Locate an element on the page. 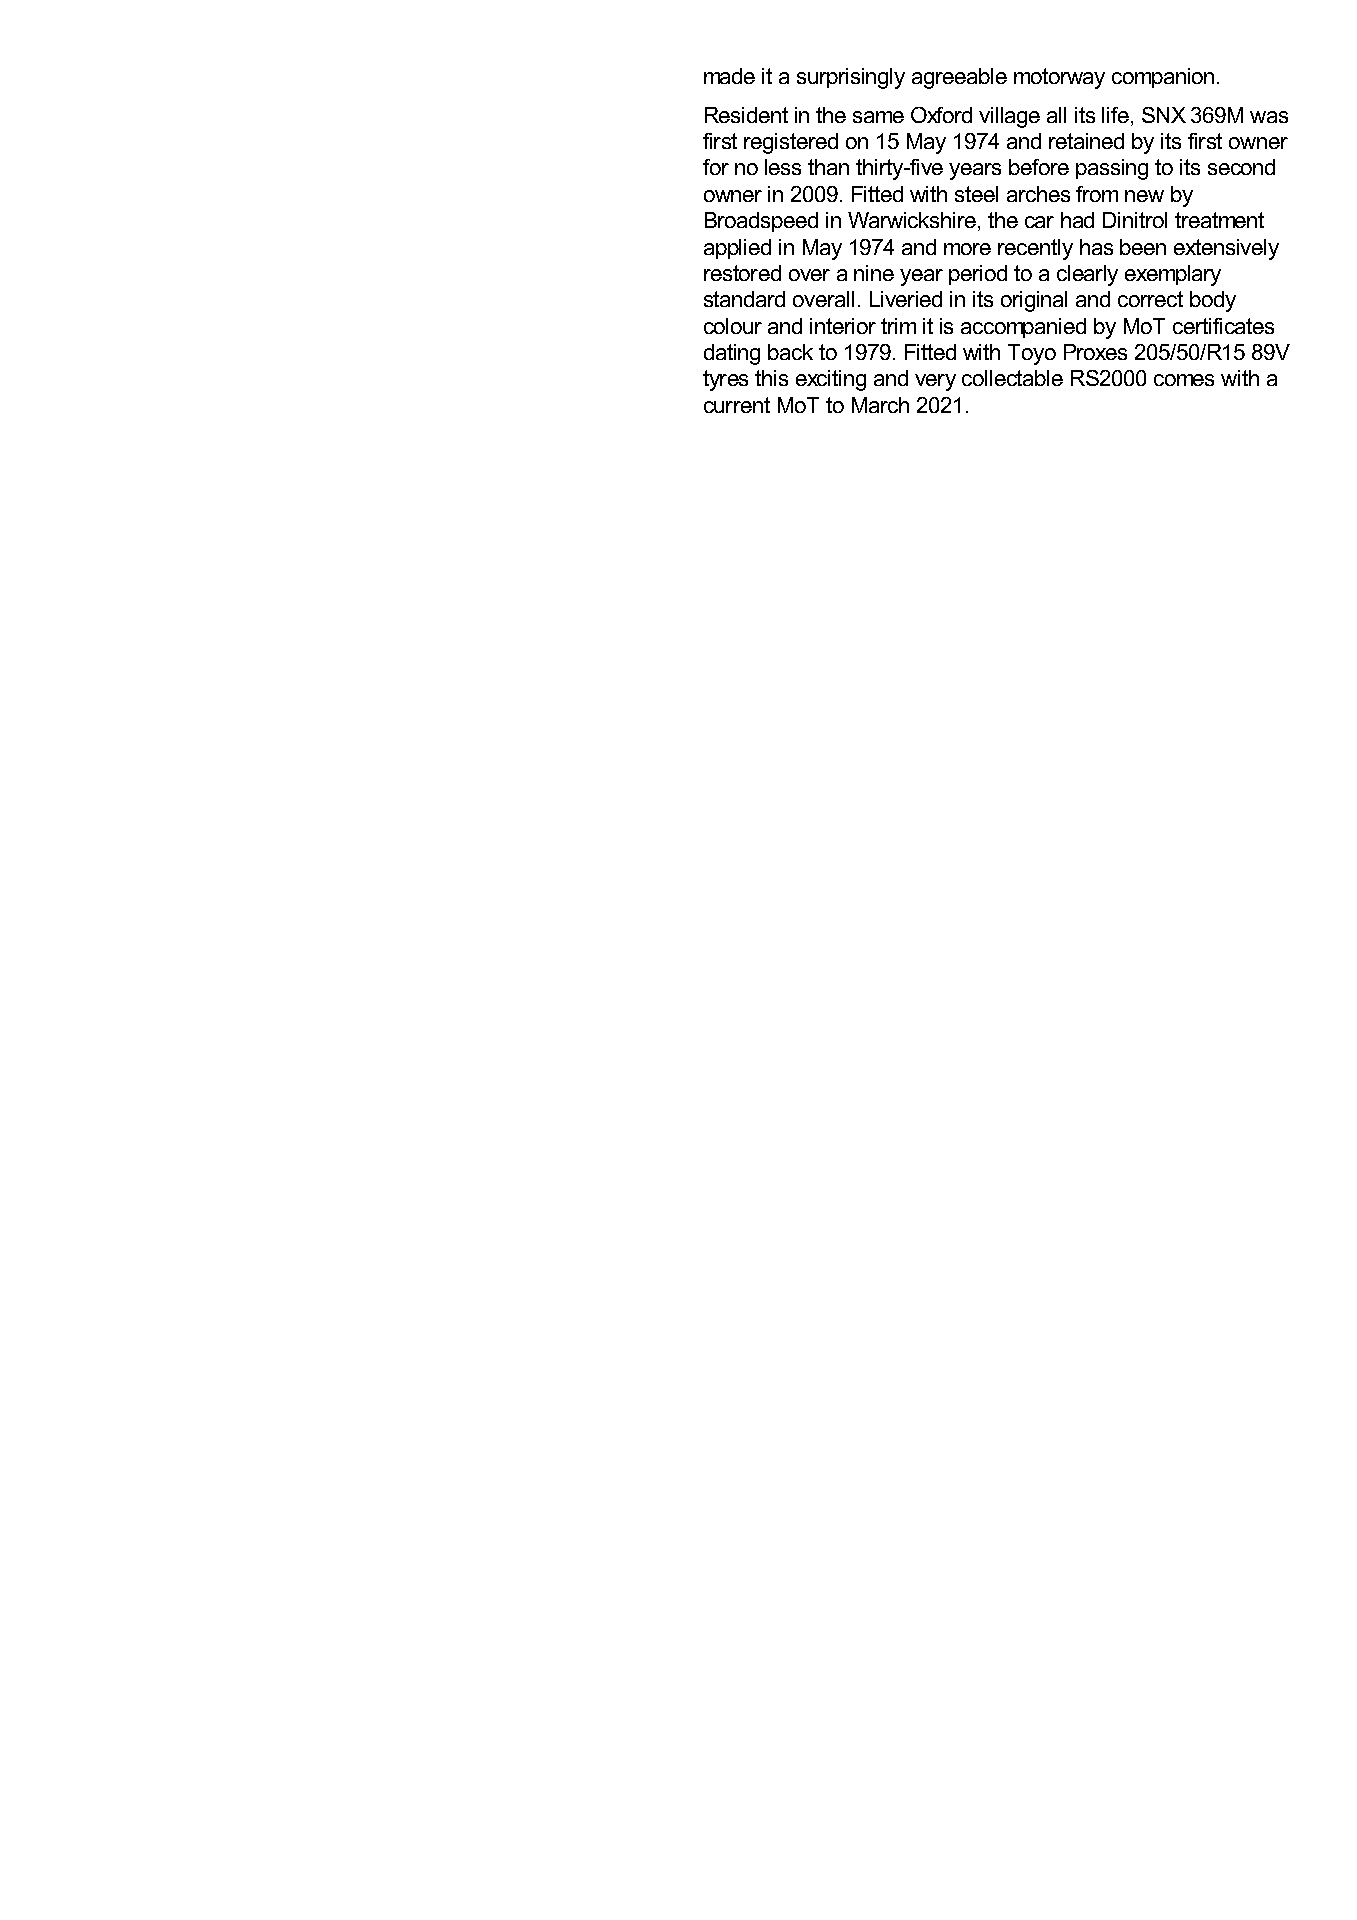 This document has width=1357, height=1920. collectable is located at coordinates (1012, 378).
